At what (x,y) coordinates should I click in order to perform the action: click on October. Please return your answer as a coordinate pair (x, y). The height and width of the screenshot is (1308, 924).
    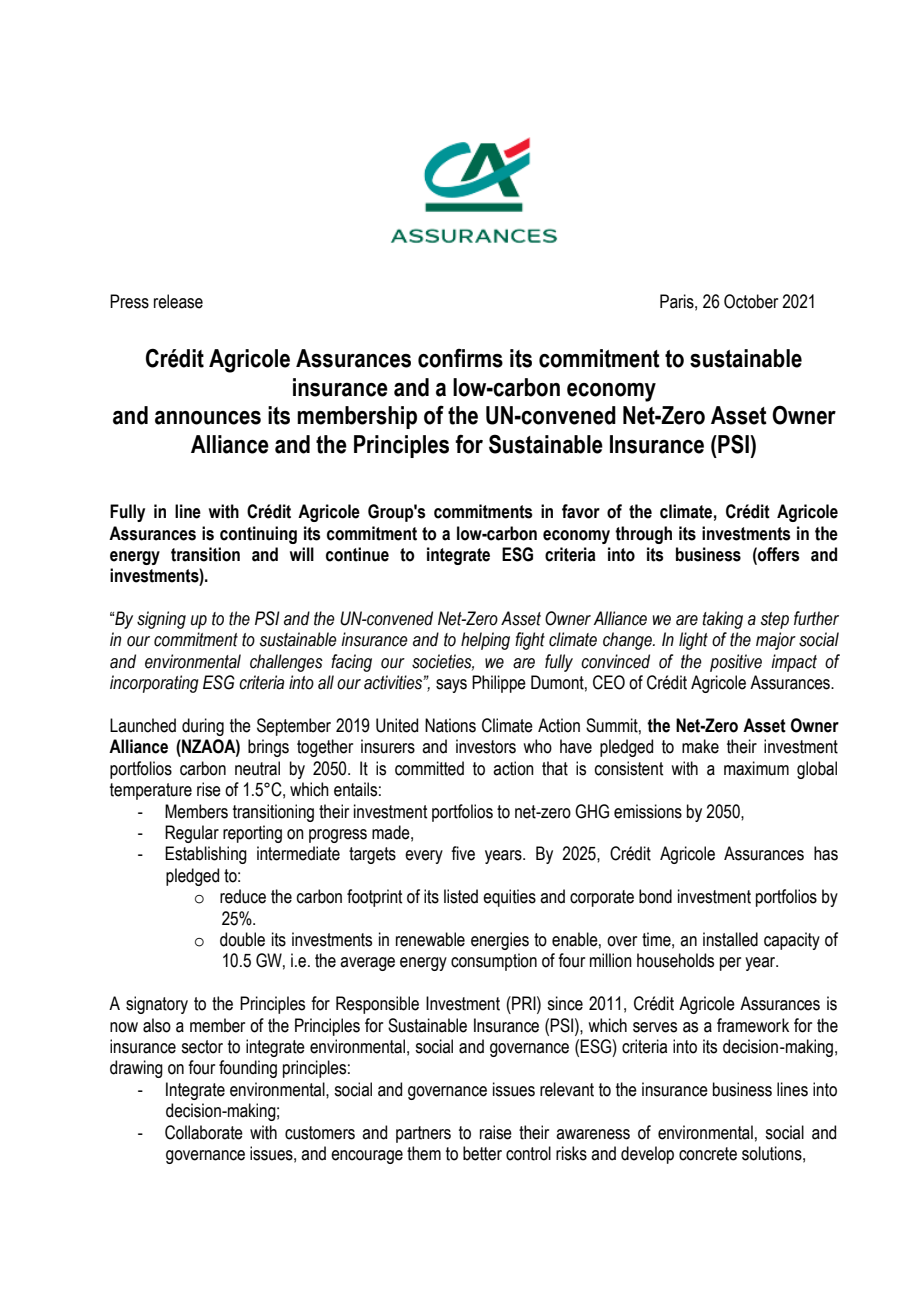
    Looking at the image, I should click on (751, 301).
